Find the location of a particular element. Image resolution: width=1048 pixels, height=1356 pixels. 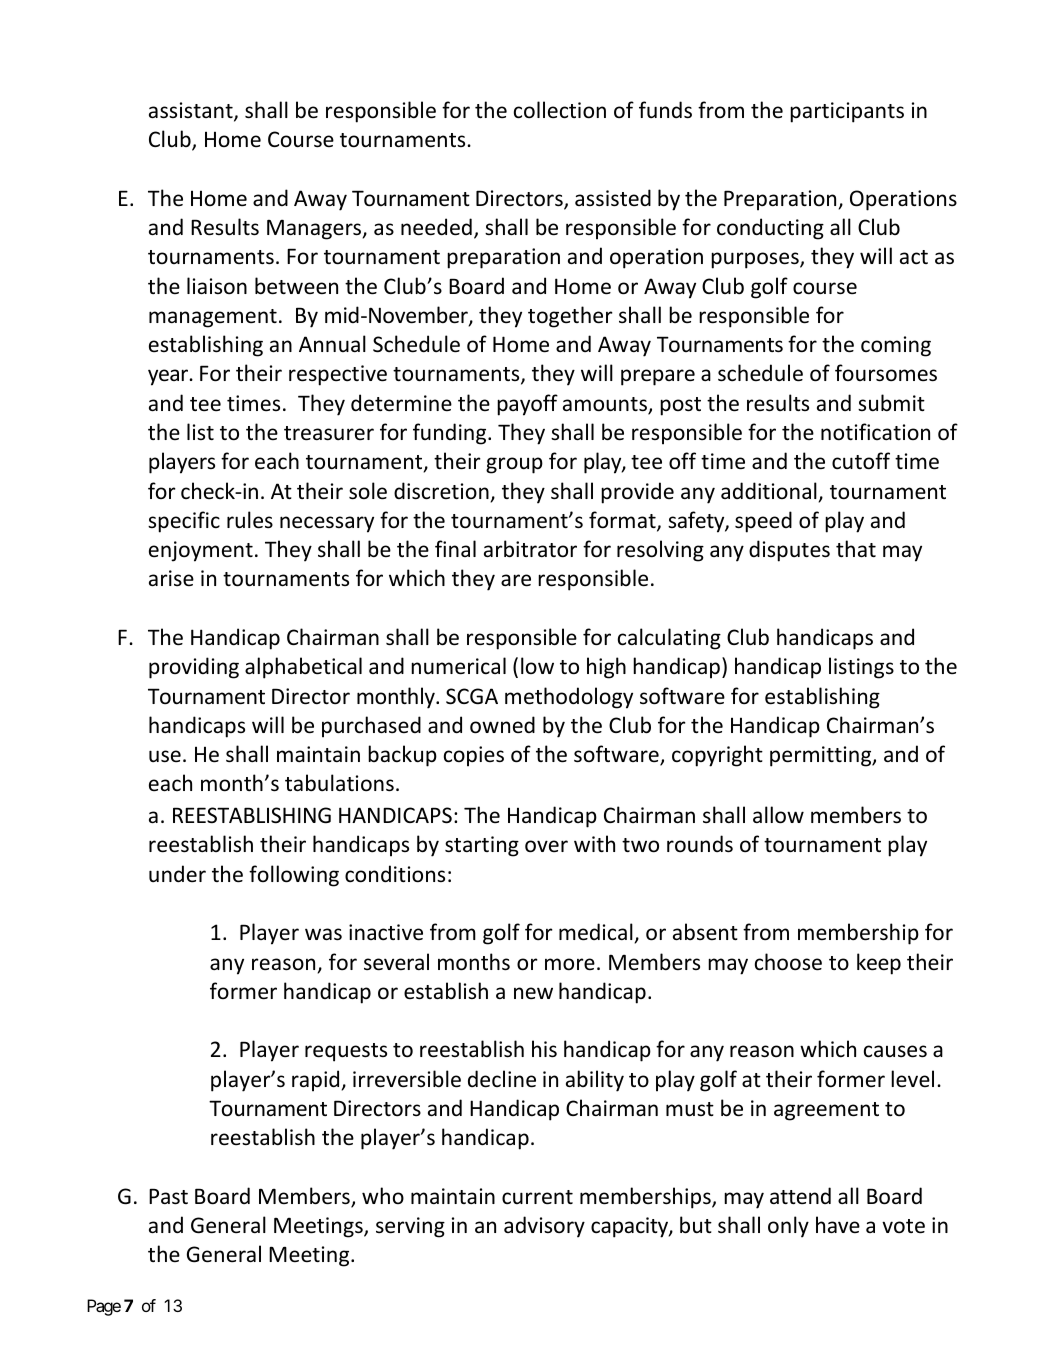

under is located at coordinates (177, 873).
